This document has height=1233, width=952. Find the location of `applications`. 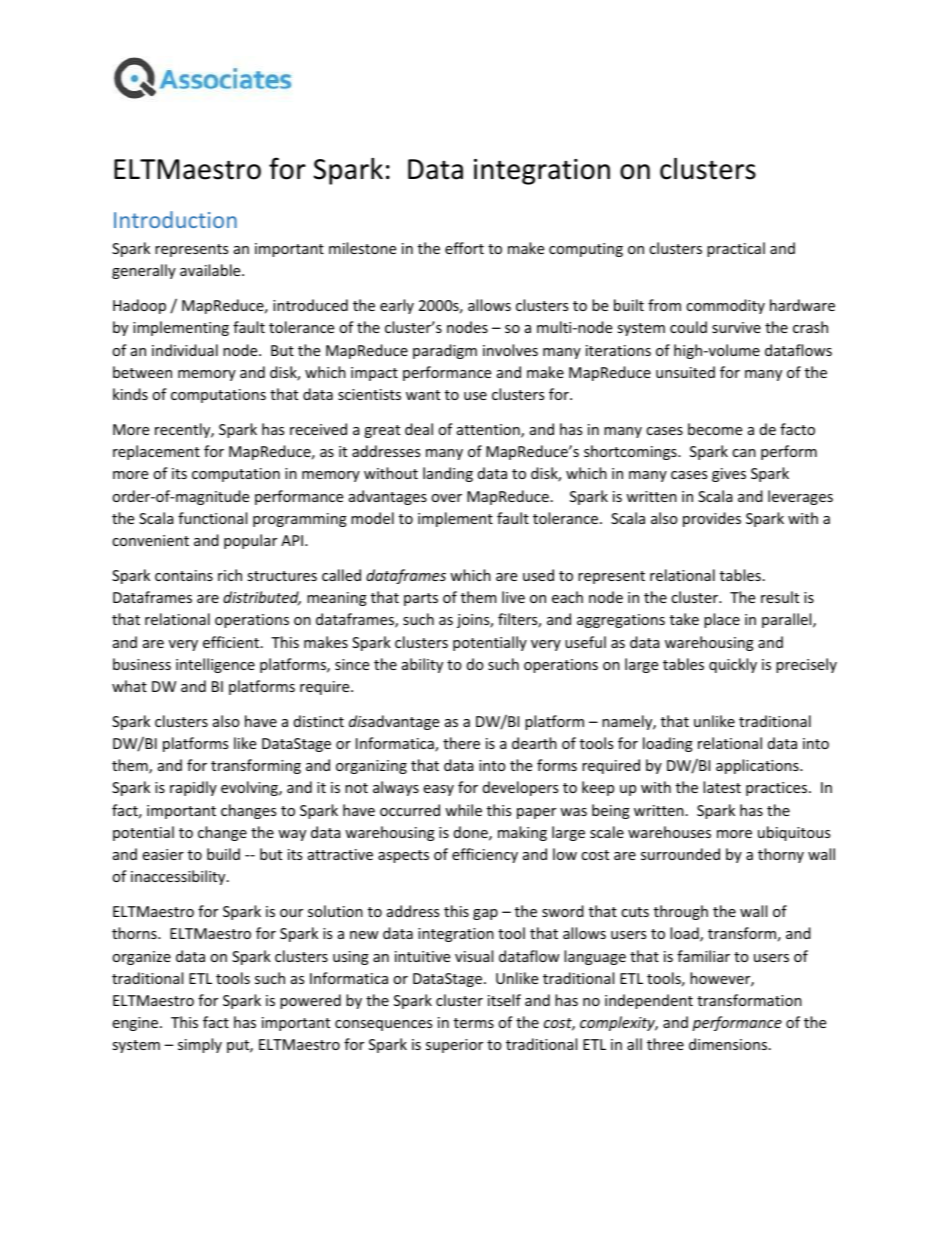

applications is located at coordinates (758, 766).
